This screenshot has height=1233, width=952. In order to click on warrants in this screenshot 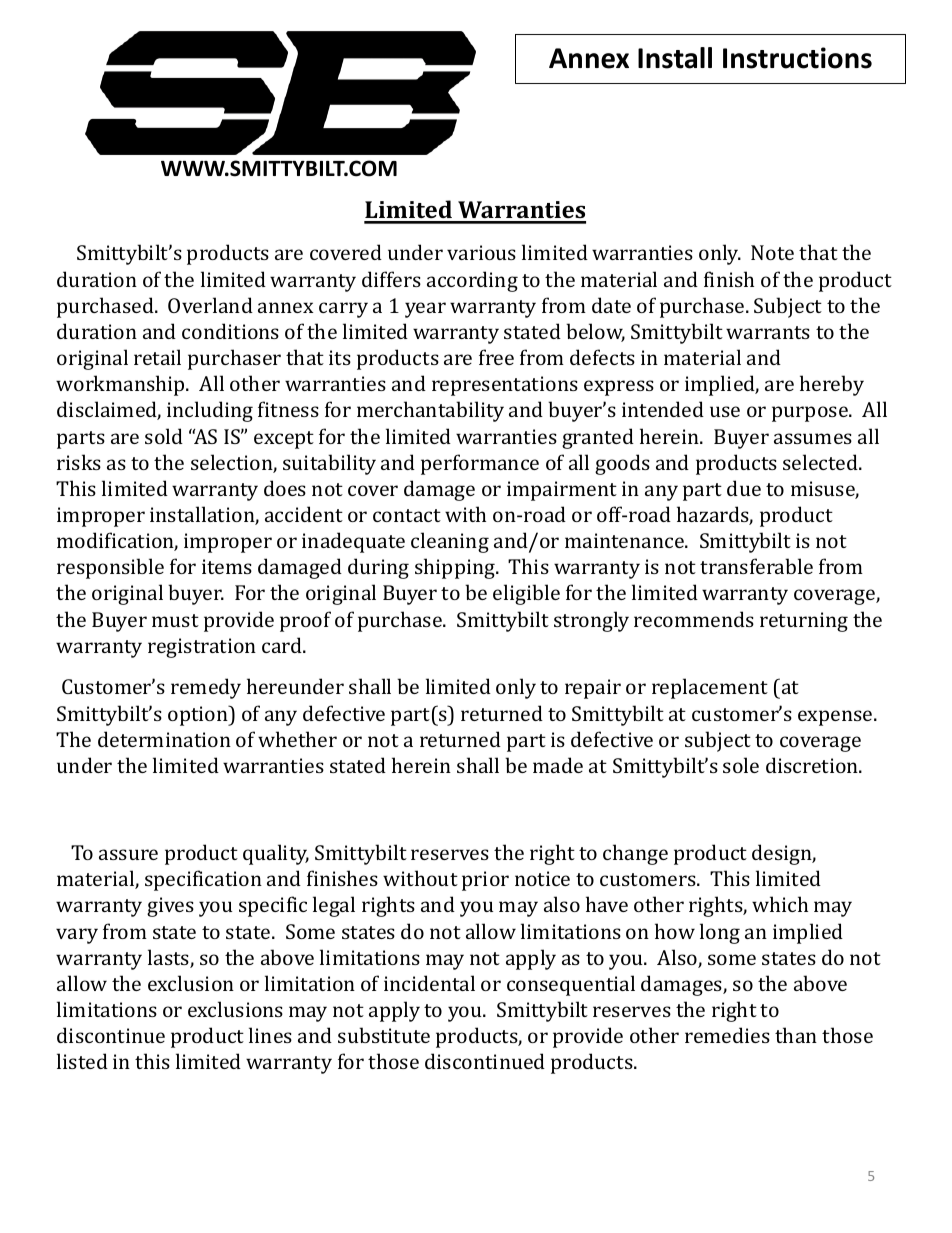, I will do `click(768, 332)`.
